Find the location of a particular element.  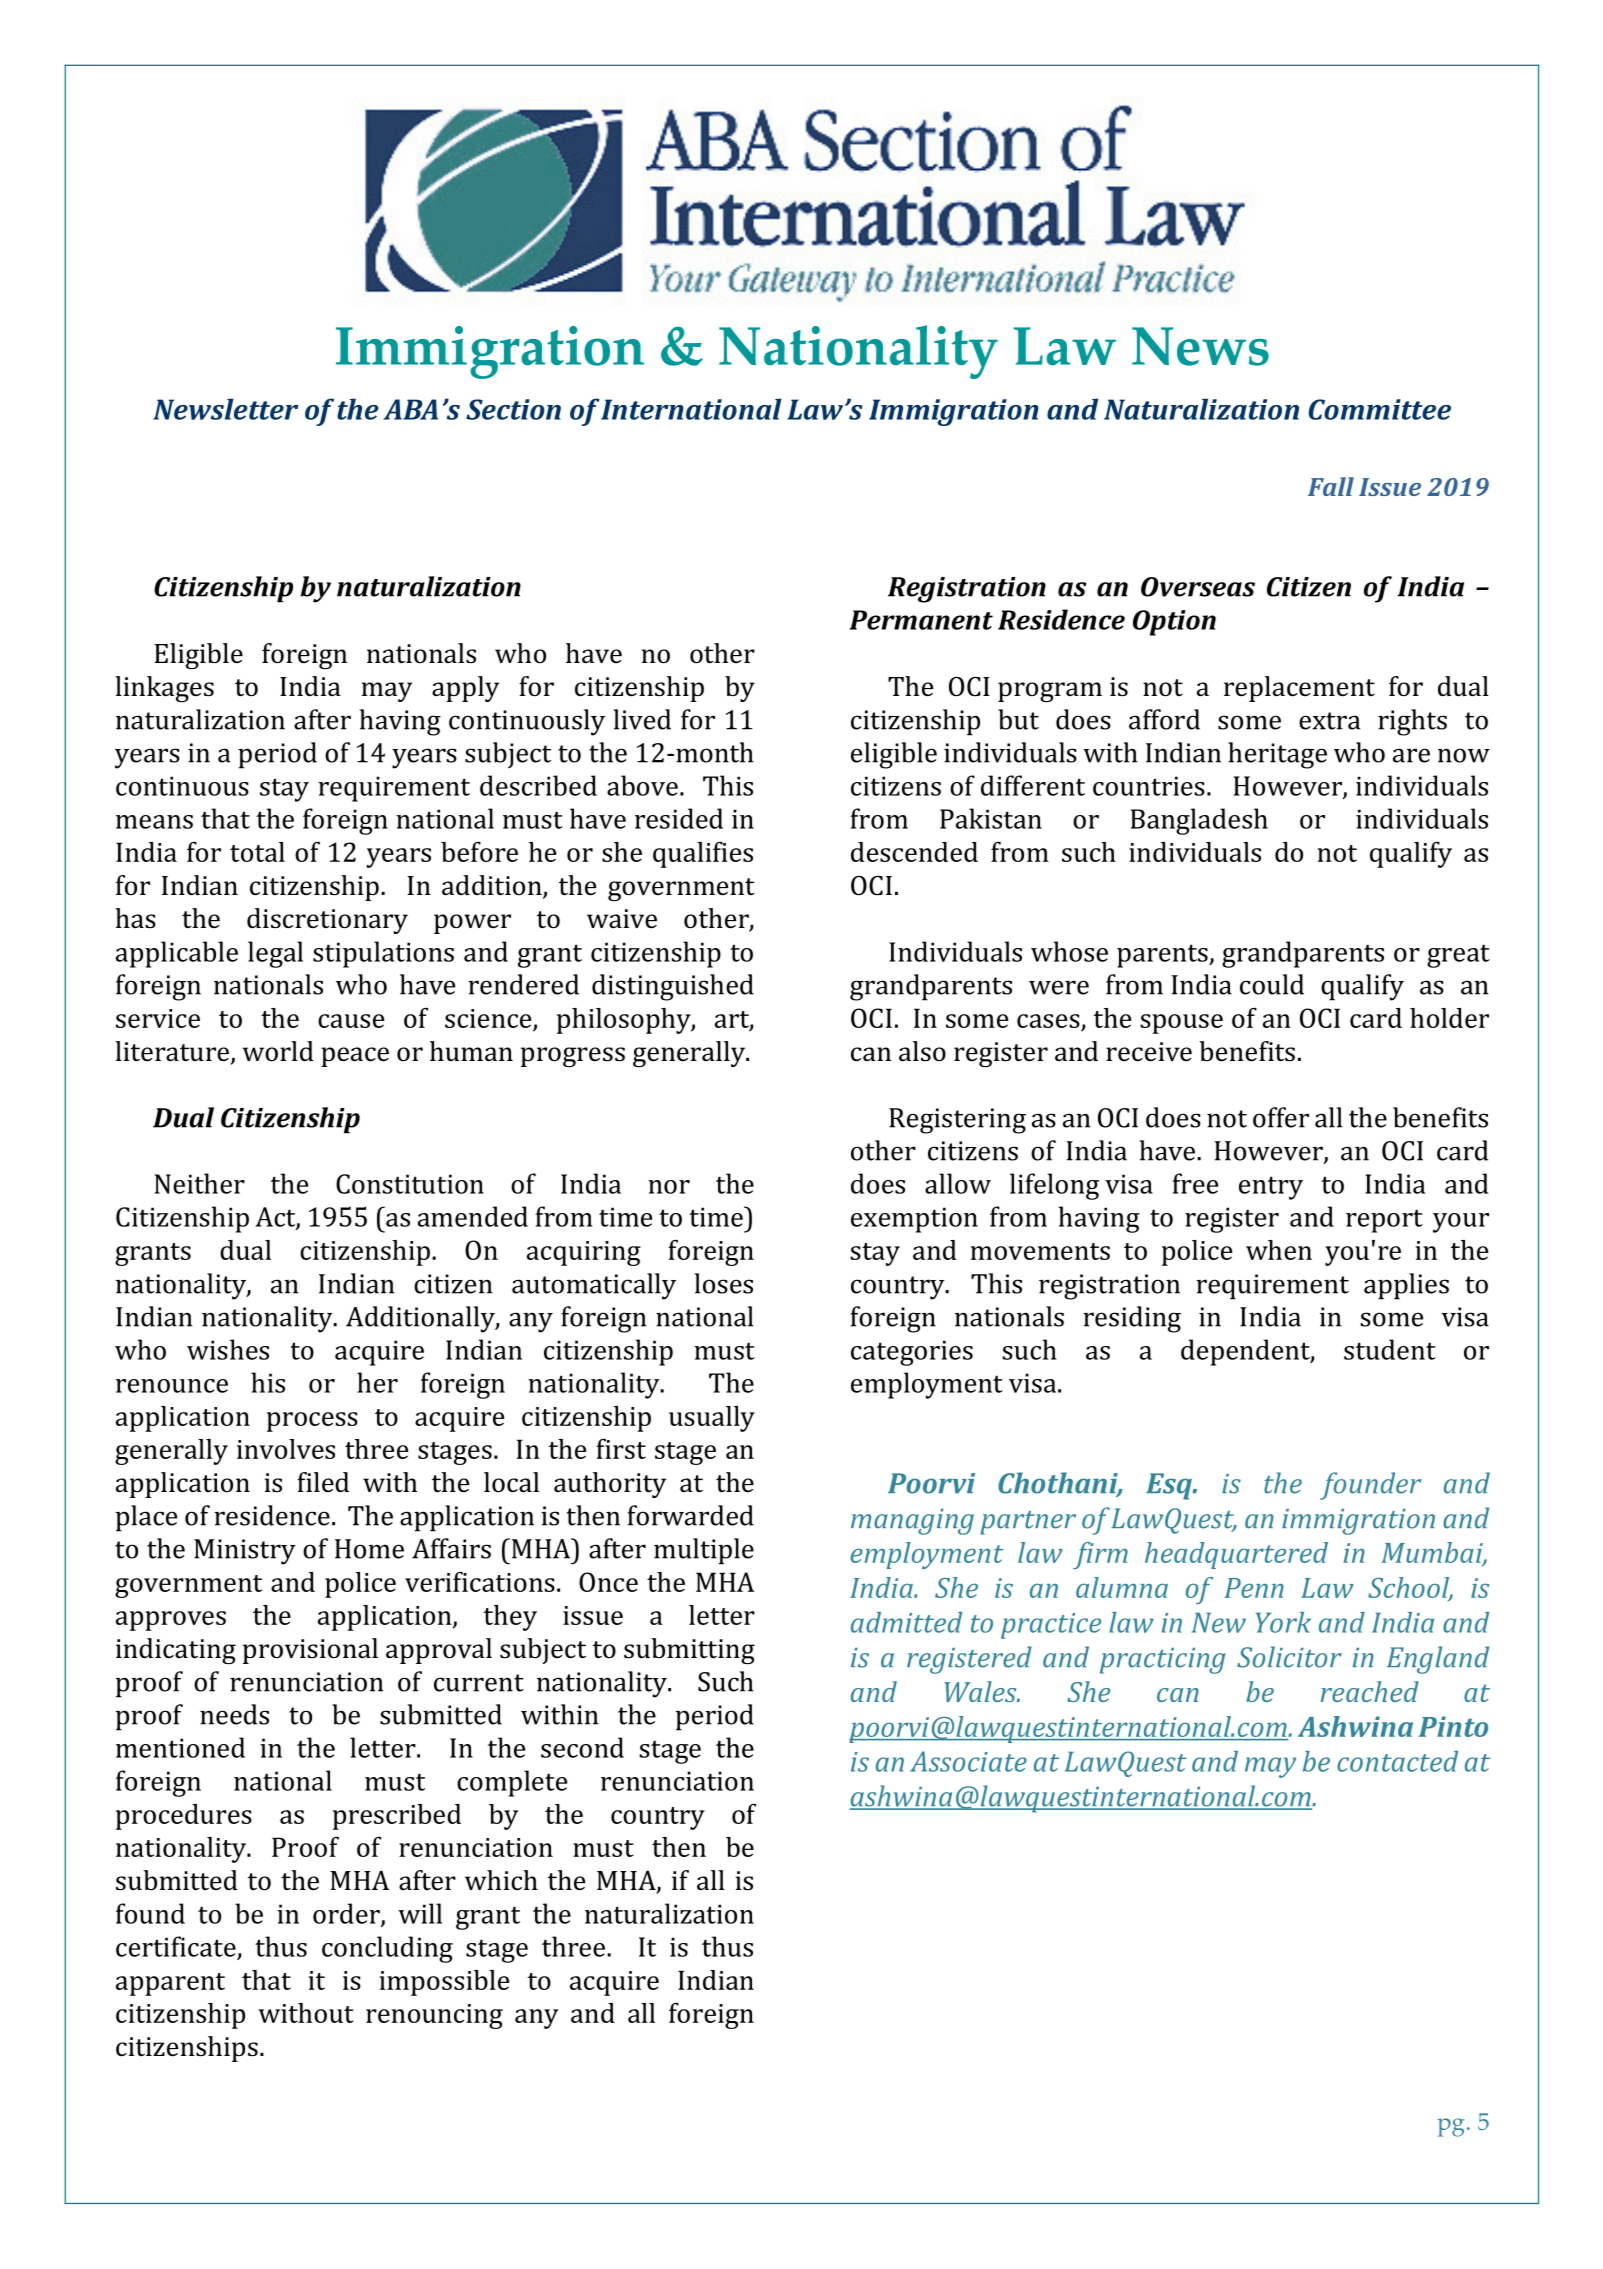

Fall is located at coordinates (1331, 486).
